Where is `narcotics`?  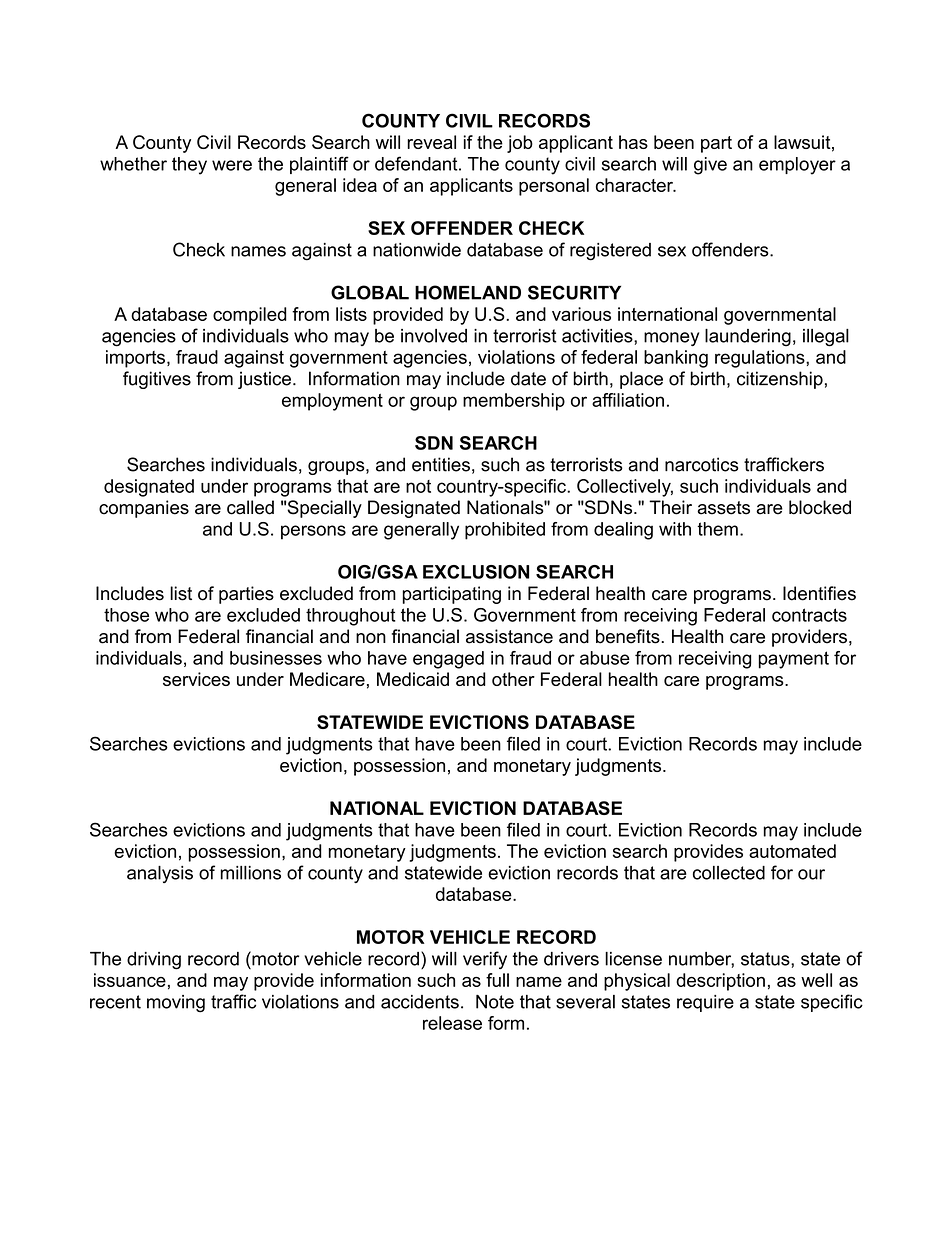
narcotics is located at coordinates (702, 464).
